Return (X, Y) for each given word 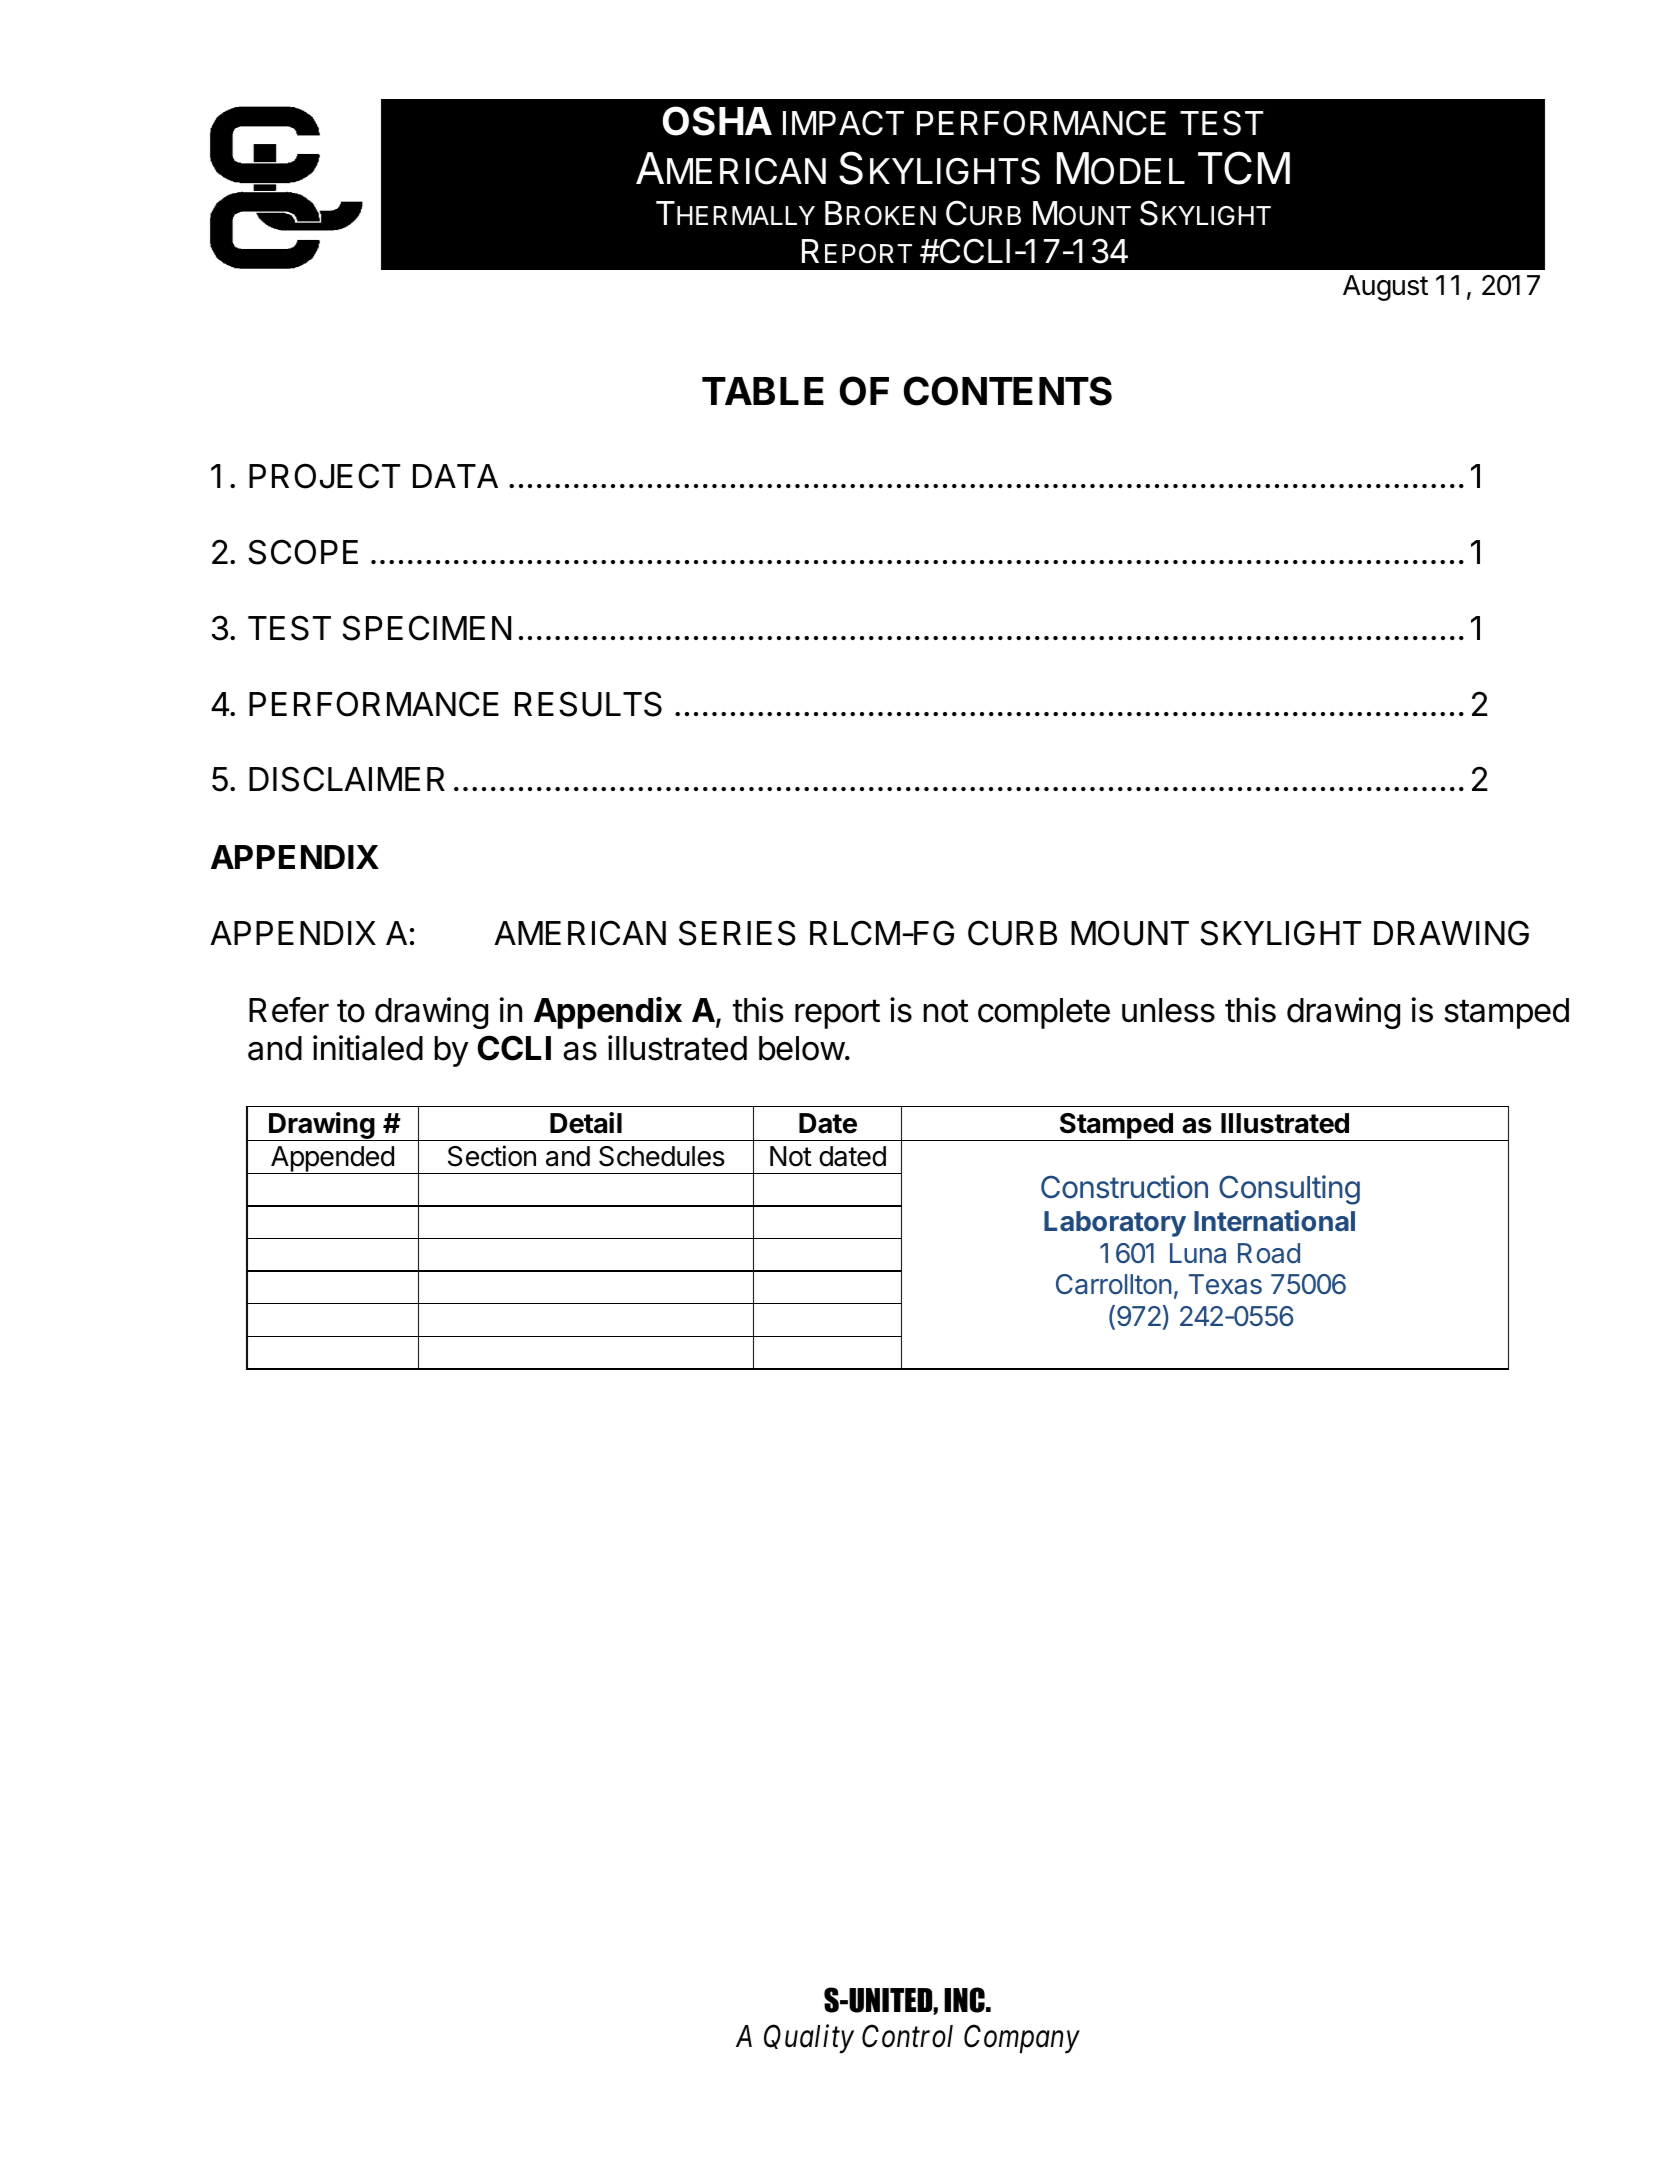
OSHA (717, 121)
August (1385, 288)
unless (1168, 1010)
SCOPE (303, 552)
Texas (1225, 1284)
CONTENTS (1008, 391)
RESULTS (588, 704)
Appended (332, 1160)
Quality (809, 2039)
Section (492, 1156)
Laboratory (1115, 1224)
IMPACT (843, 123)
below (802, 1048)
